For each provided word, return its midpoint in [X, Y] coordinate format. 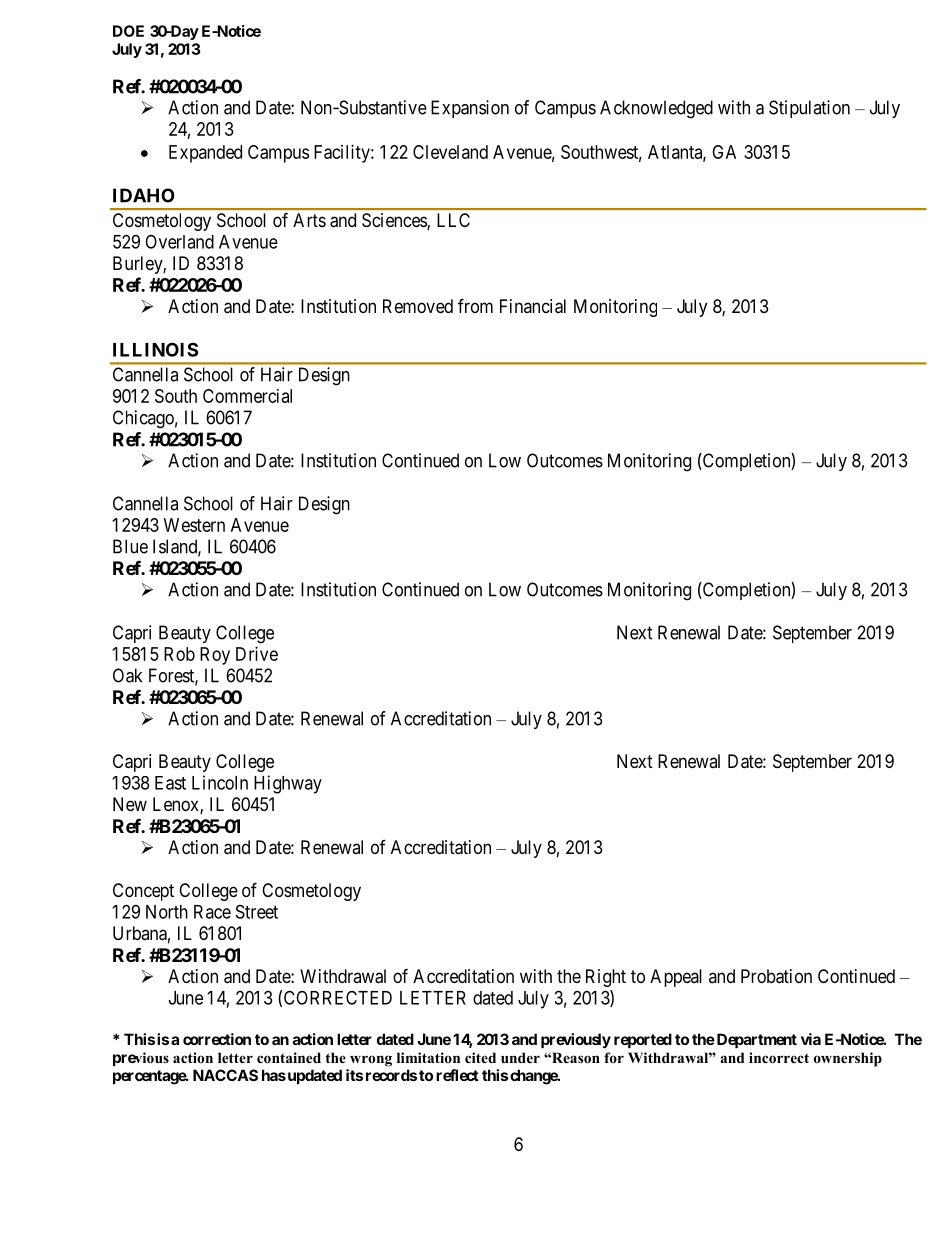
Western [194, 525]
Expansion [470, 109]
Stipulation [809, 109]
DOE [128, 31]
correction [217, 1039]
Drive [257, 654]
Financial [533, 306]
